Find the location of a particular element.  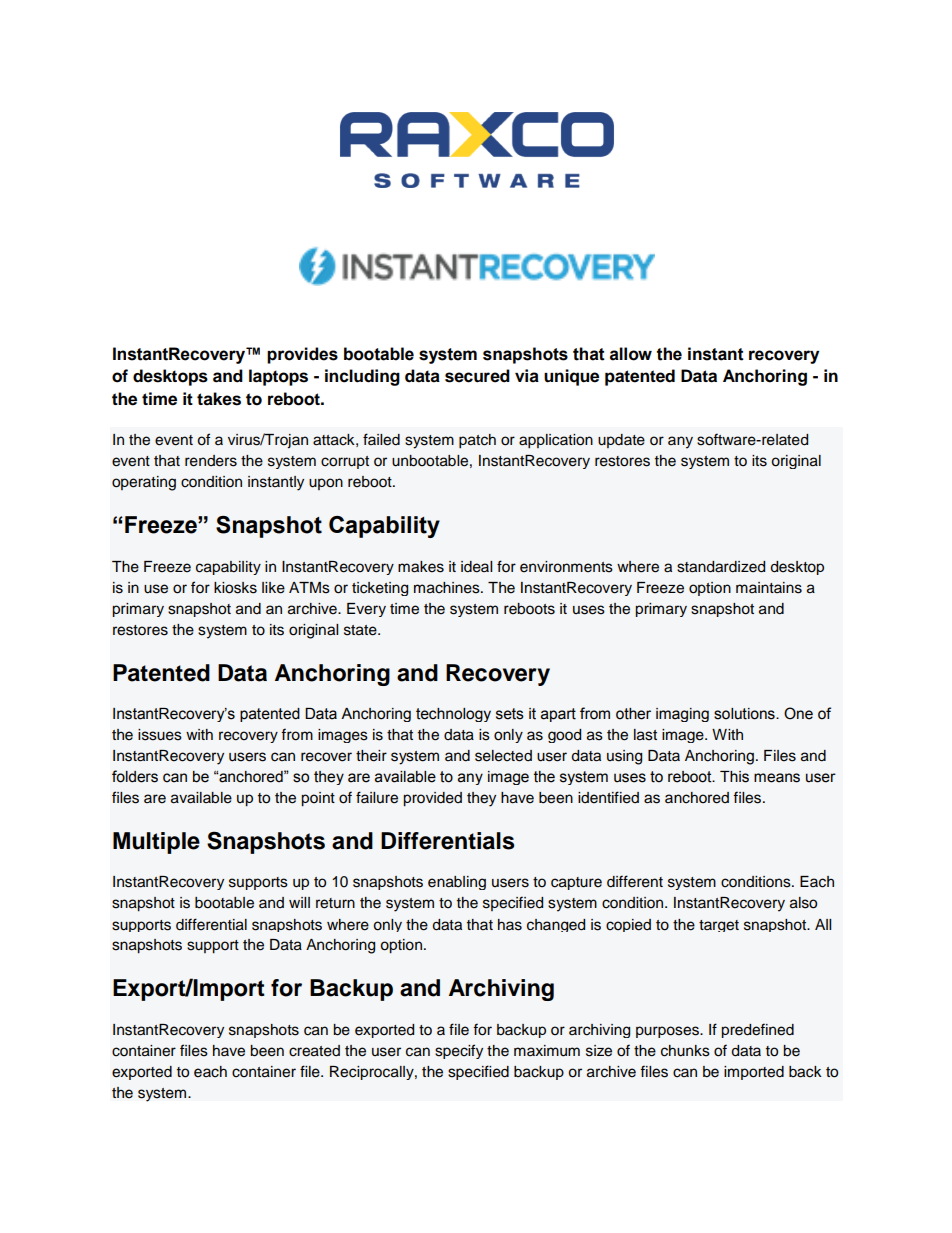

ideal is located at coordinates (476, 567).
